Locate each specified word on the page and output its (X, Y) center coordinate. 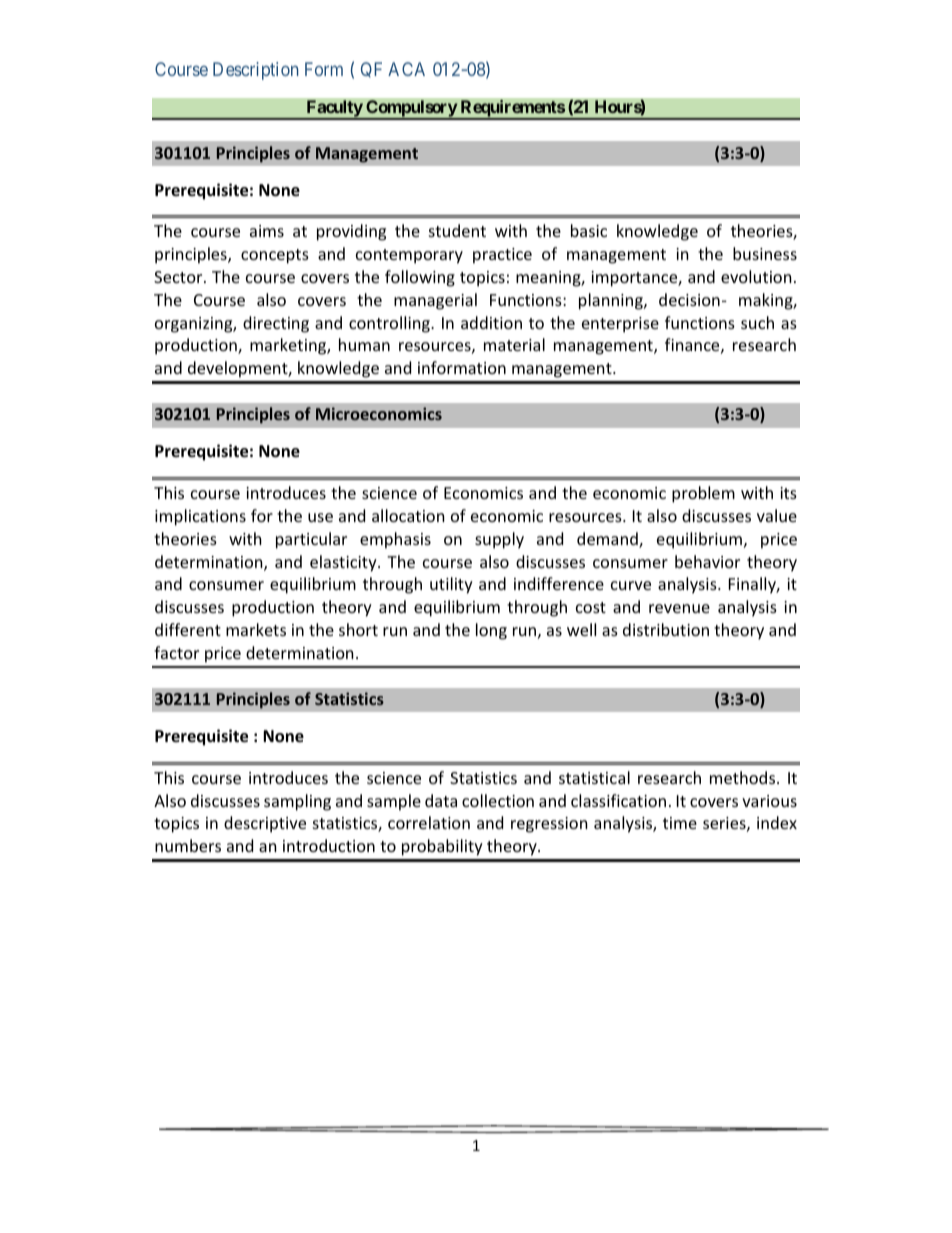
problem (703, 494)
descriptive (265, 824)
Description (255, 71)
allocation (408, 515)
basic (589, 230)
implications (200, 517)
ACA (406, 69)
